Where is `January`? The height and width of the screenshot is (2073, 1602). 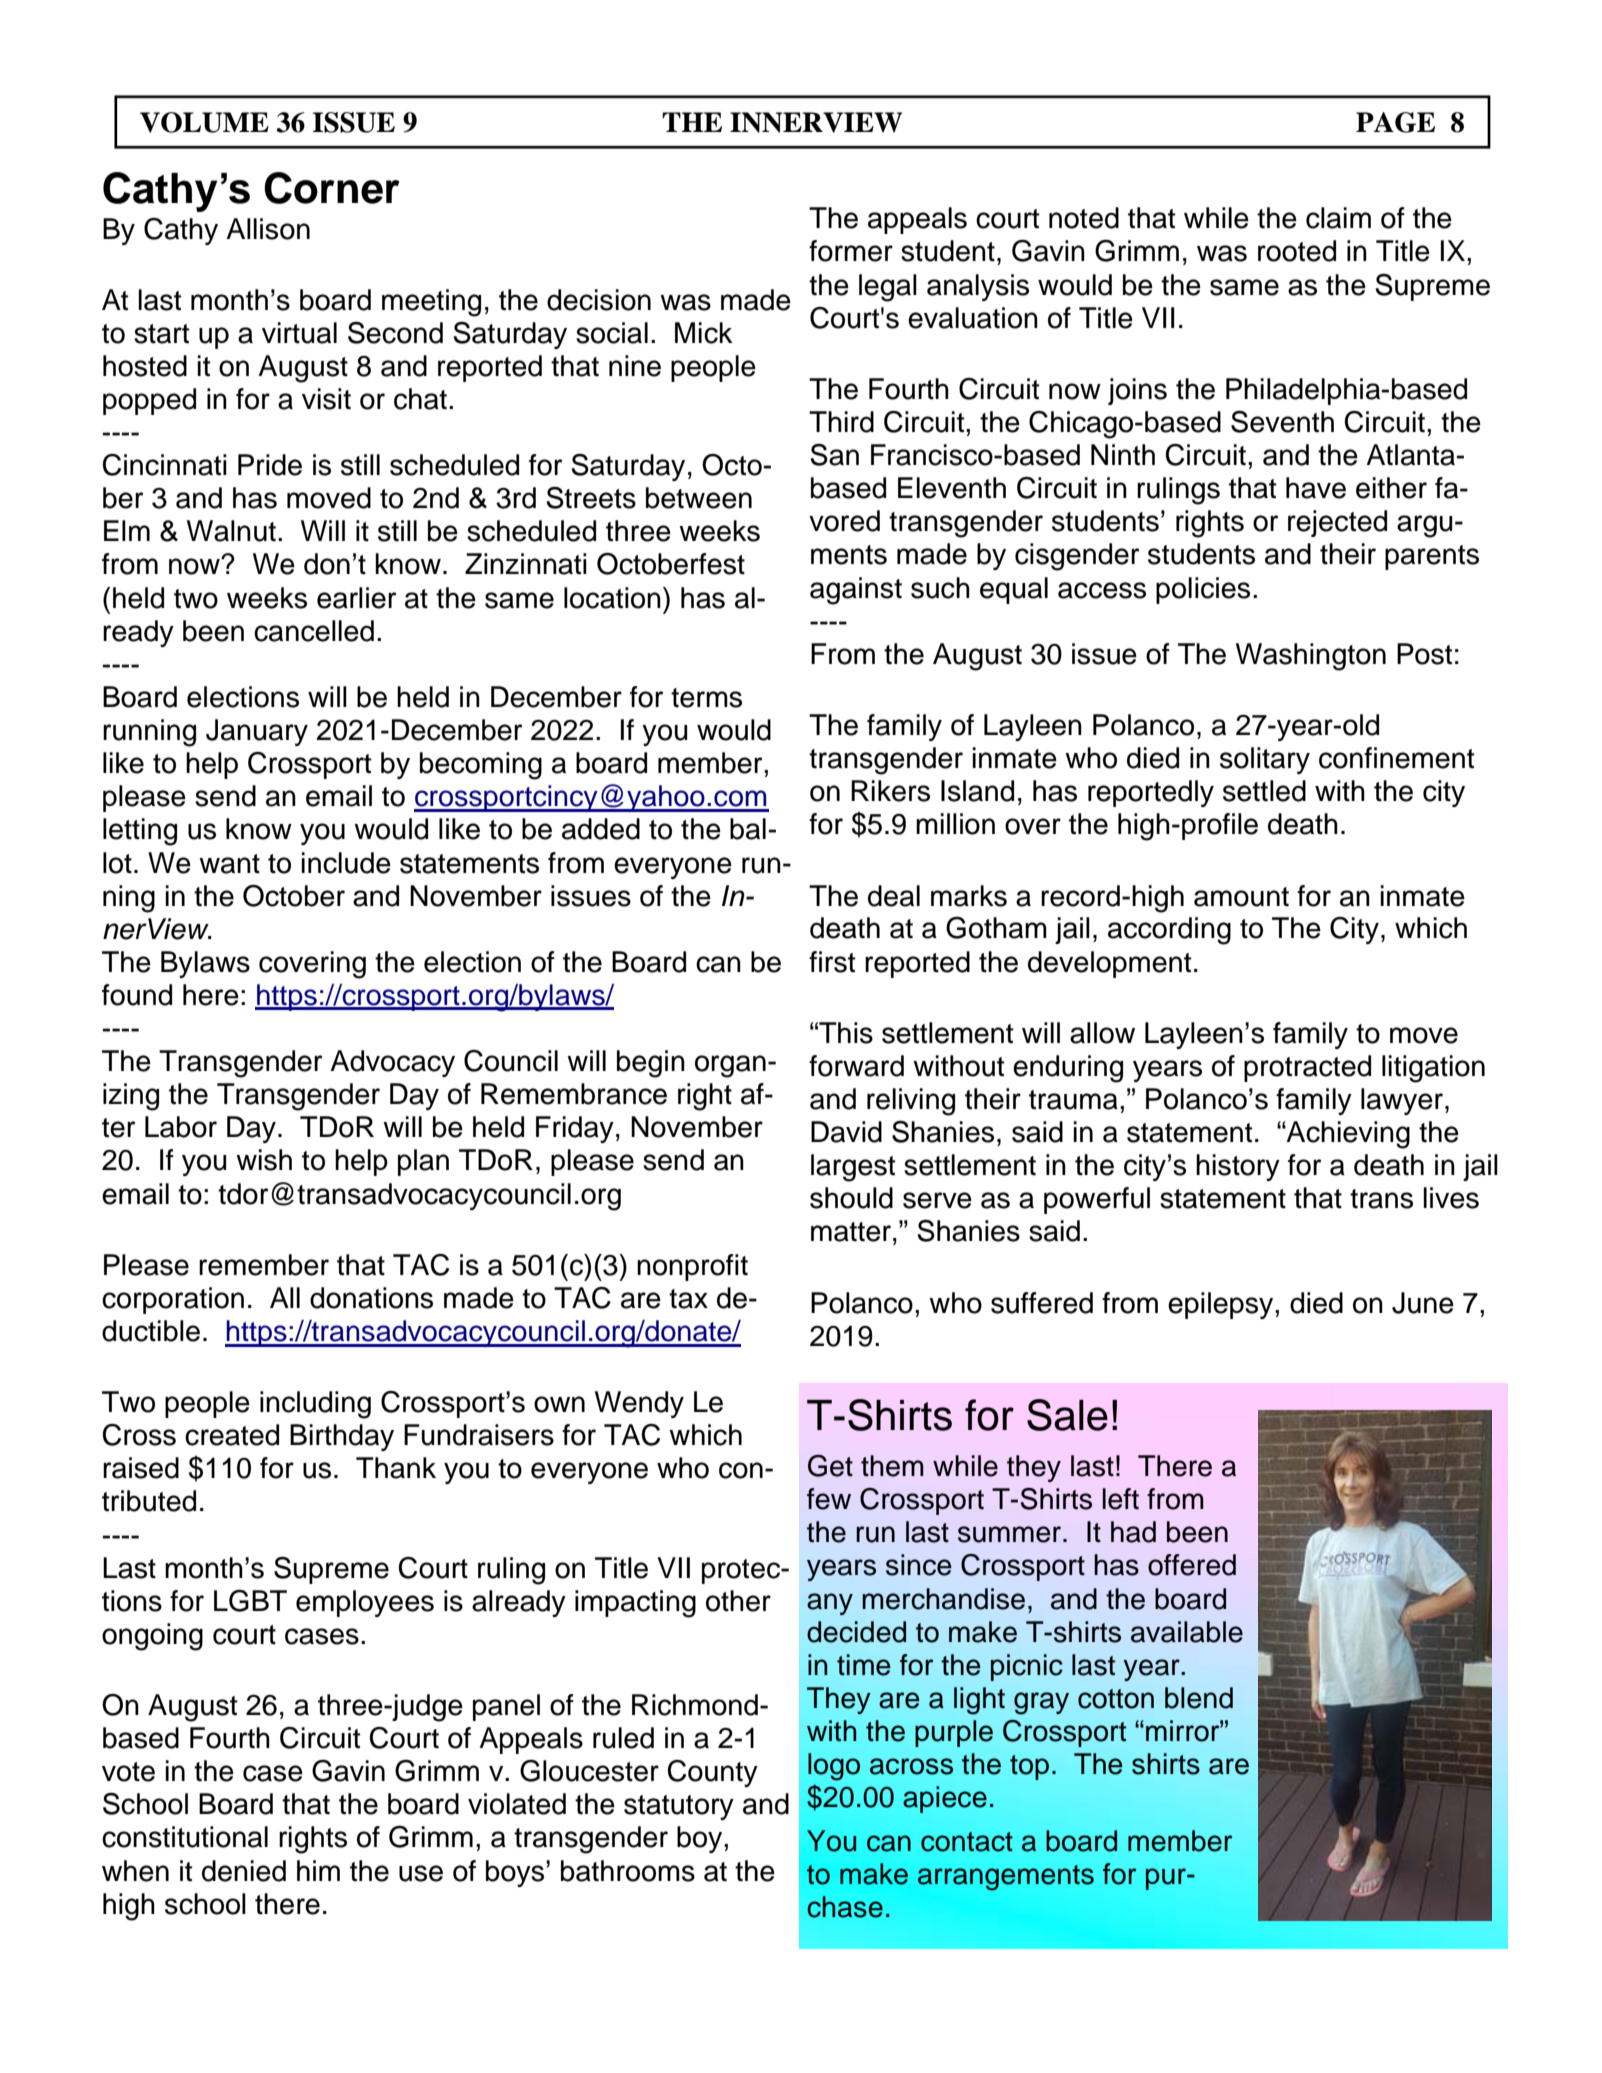 January is located at coordinates (257, 732).
